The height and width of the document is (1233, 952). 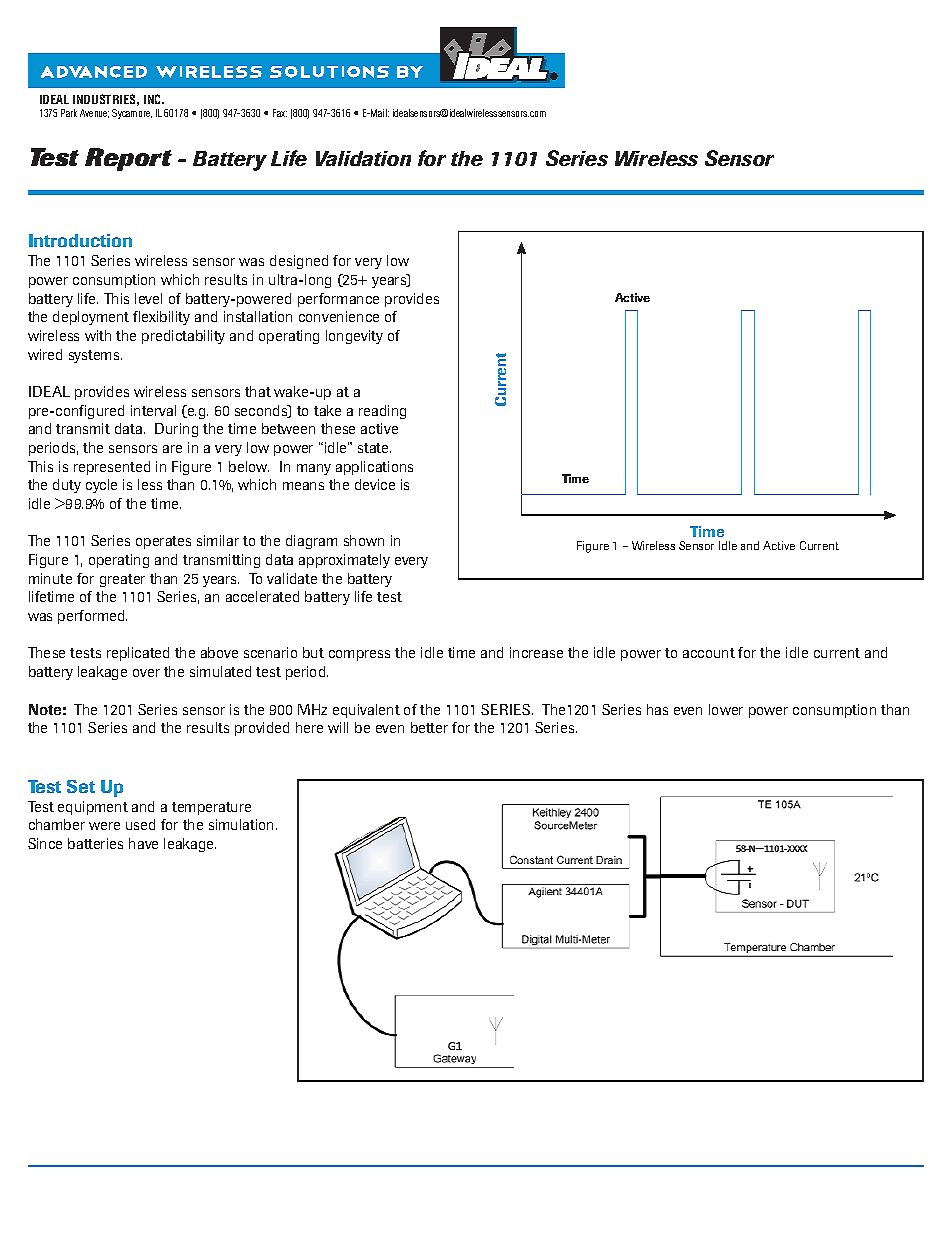 I want to click on Validation, so click(x=363, y=158).
